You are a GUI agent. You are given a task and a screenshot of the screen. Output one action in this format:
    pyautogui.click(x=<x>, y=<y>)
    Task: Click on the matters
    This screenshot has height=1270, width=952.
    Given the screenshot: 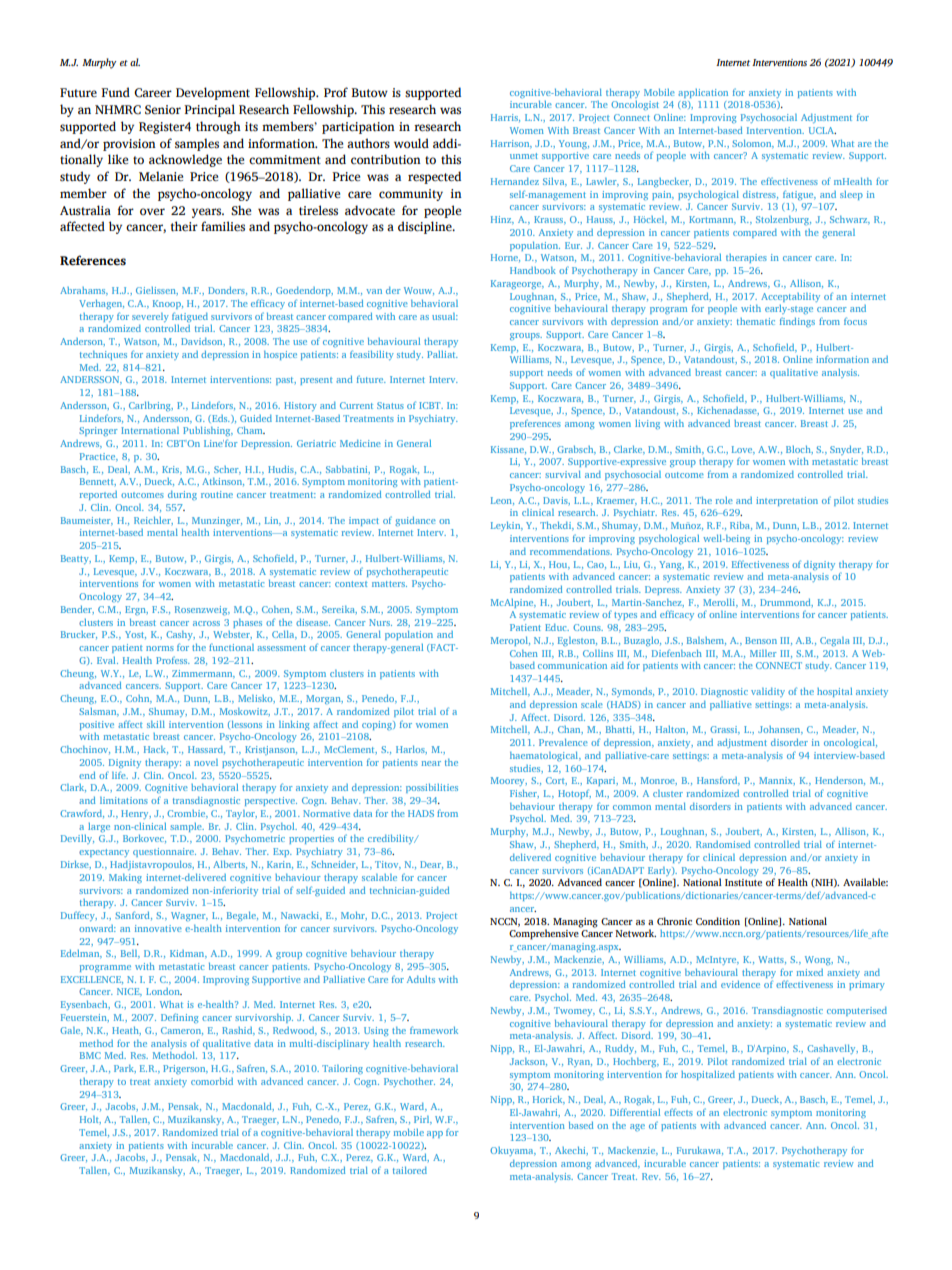 What is the action you would take?
    pyautogui.click(x=389, y=584)
